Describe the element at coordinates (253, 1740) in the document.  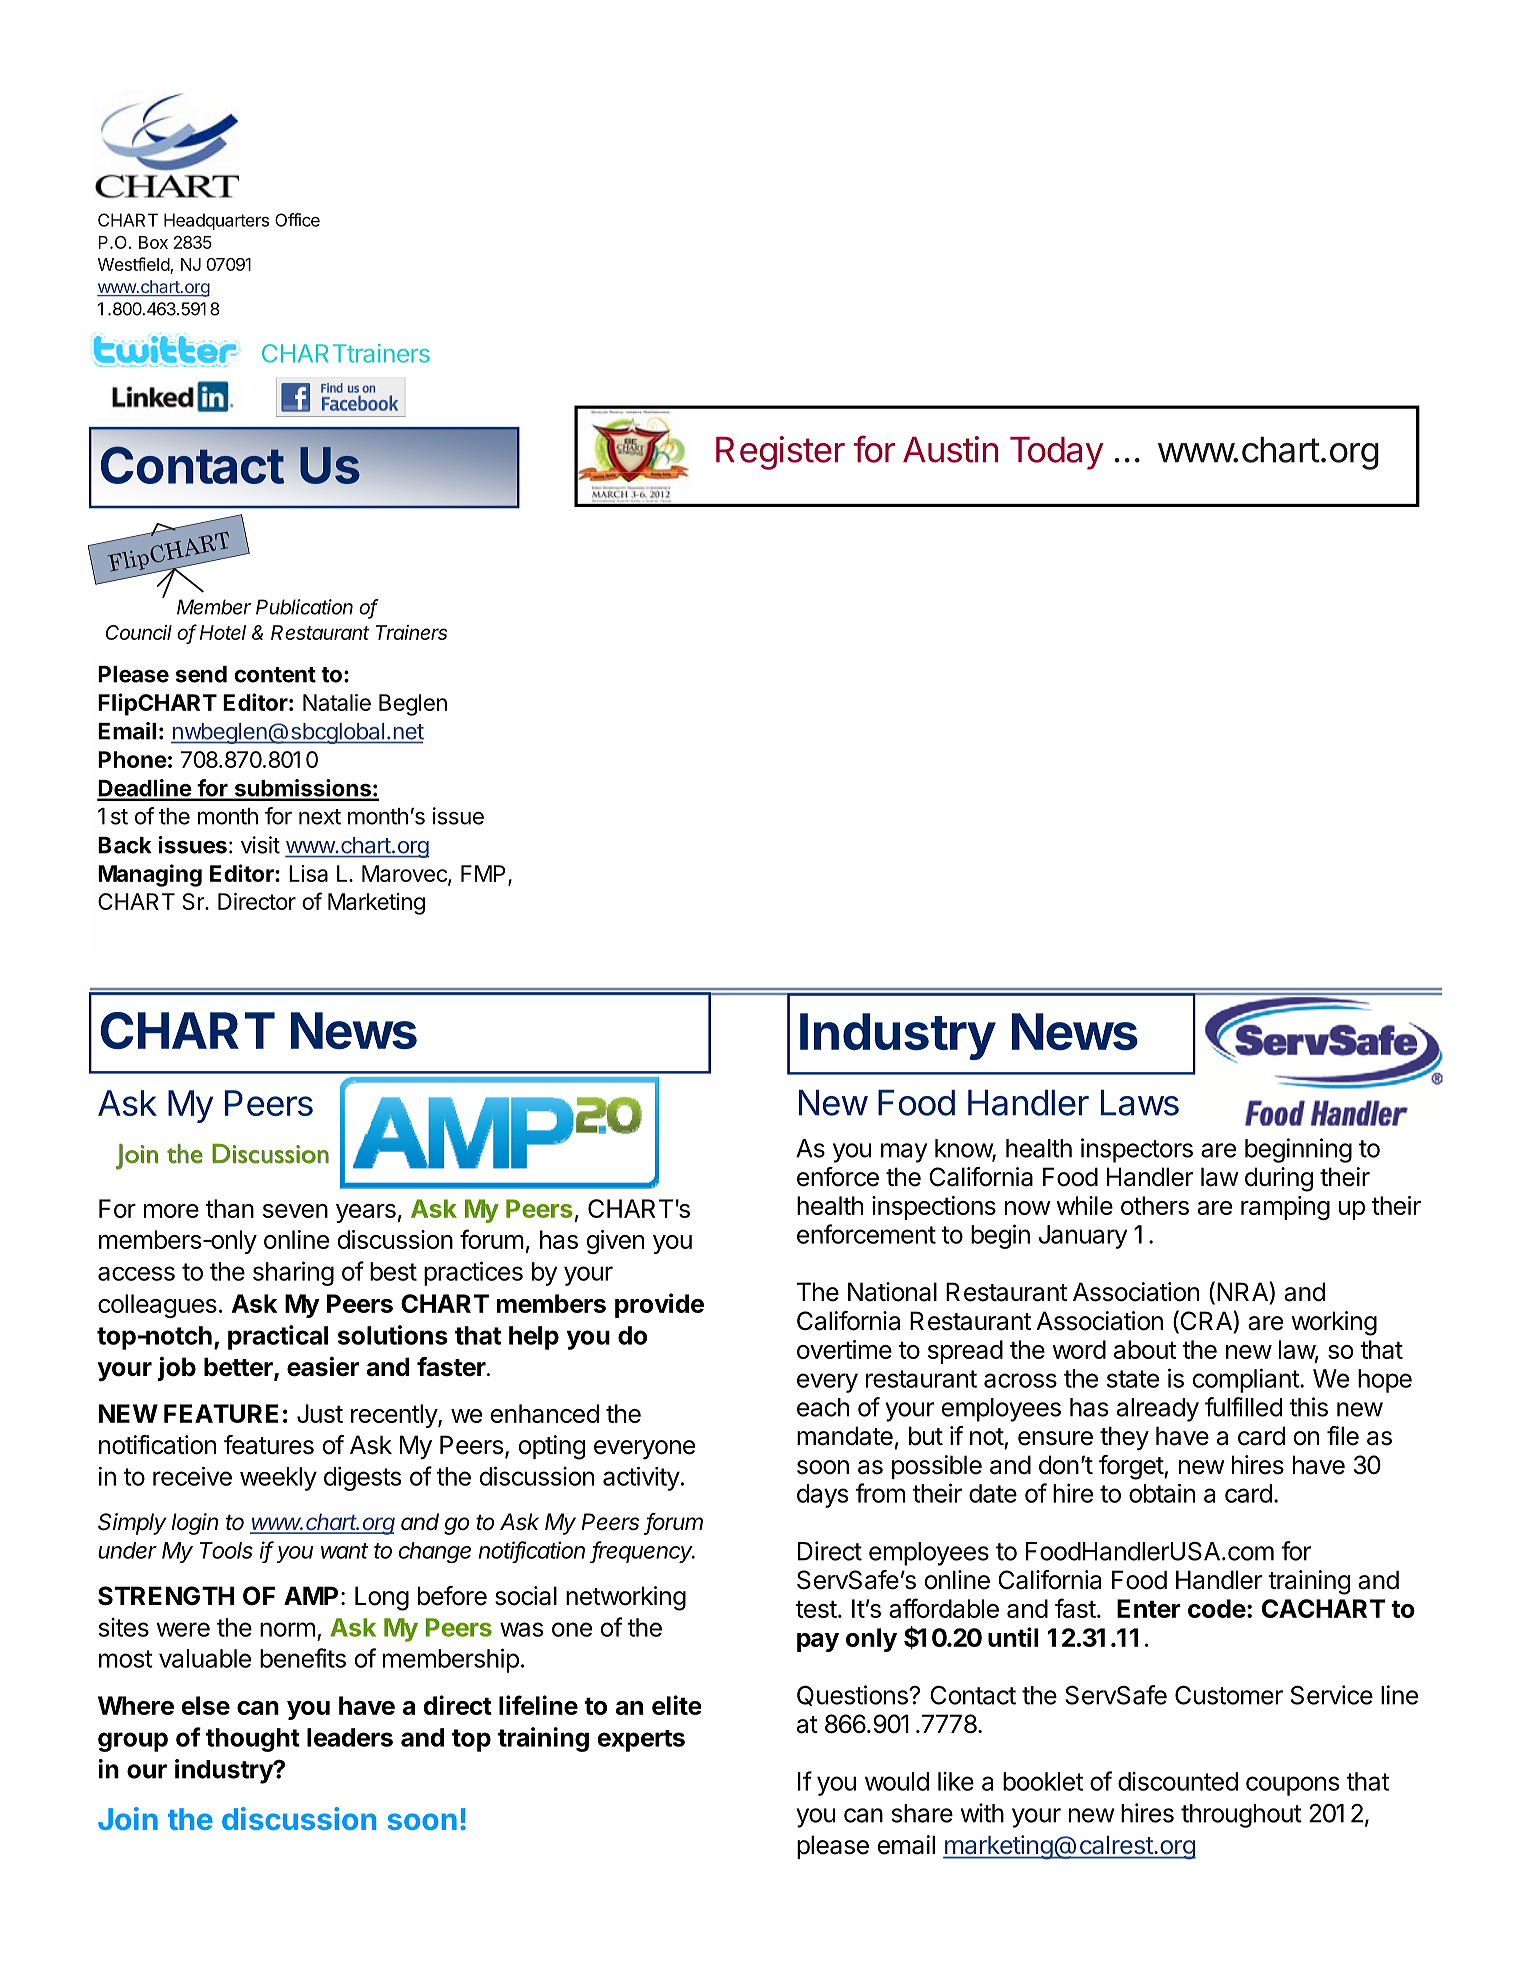
I see `thought` at that location.
